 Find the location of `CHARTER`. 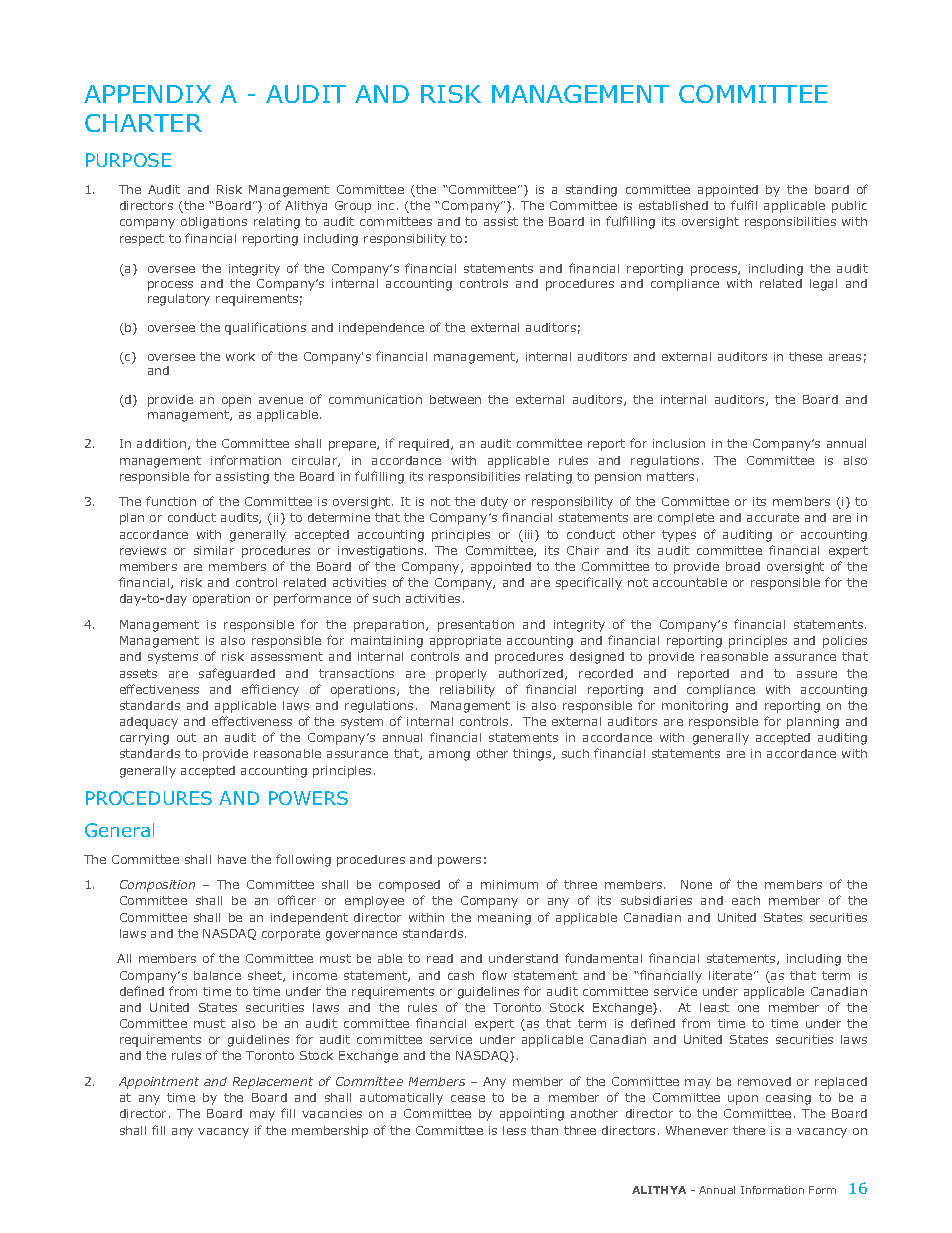

CHARTER is located at coordinates (143, 123).
